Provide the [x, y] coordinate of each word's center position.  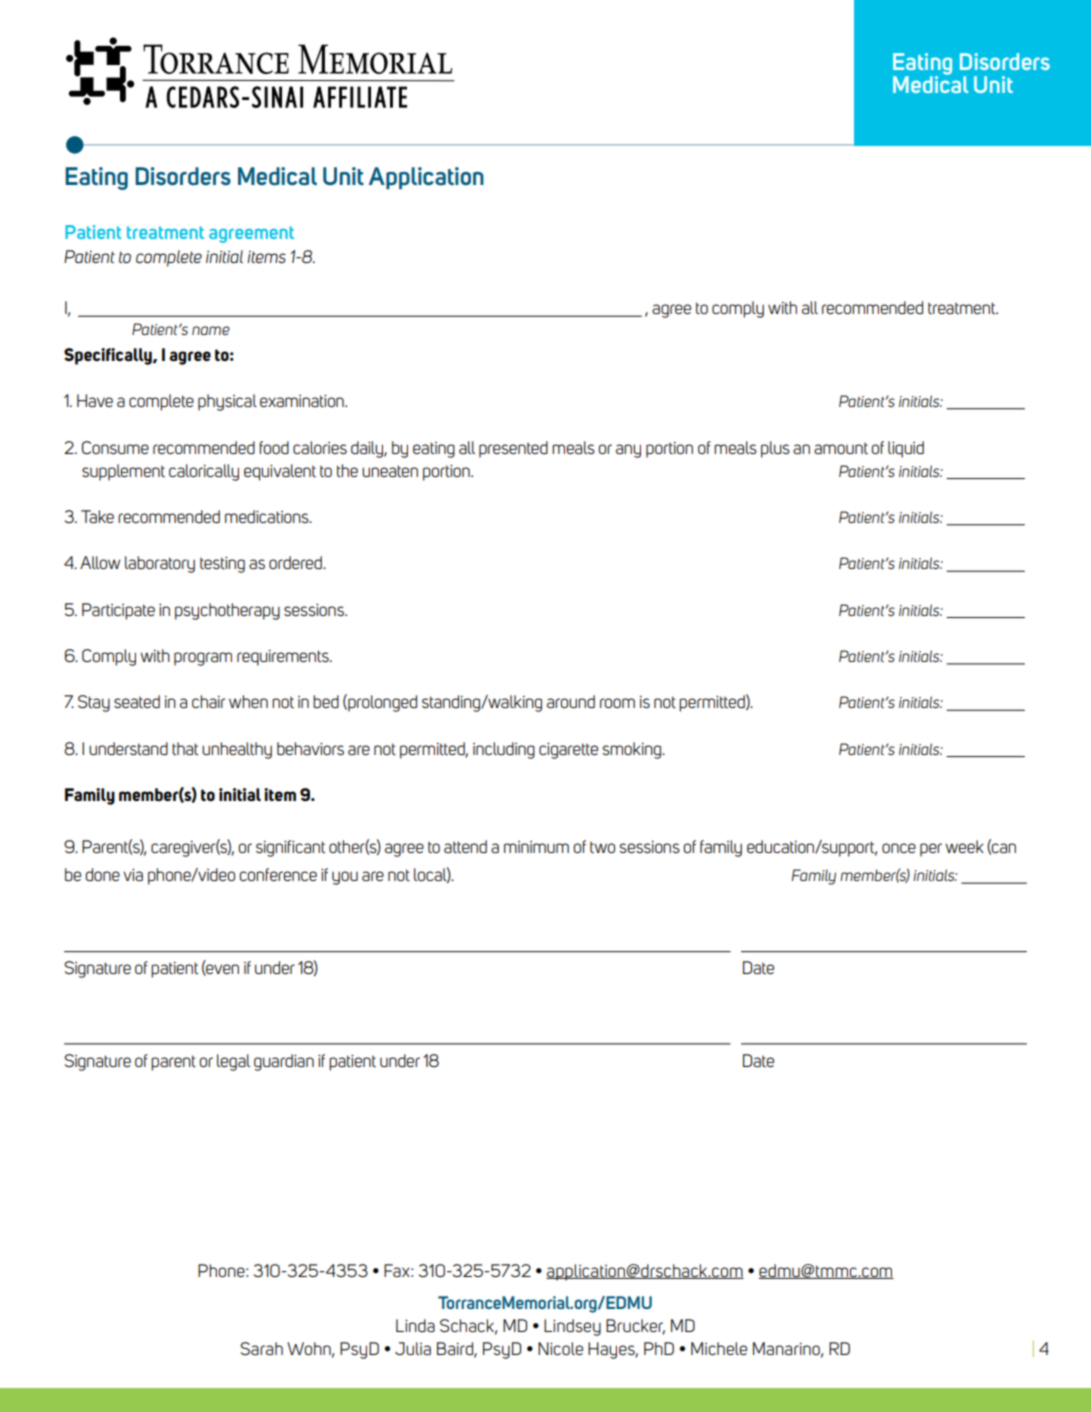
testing [222, 565]
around [571, 701]
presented [513, 449]
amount [841, 448]
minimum [536, 847]
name [211, 330]
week [964, 846]
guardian [284, 1062]
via [133, 875]
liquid [906, 449]
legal [233, 1062]
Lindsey [572, 1327]
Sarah [261, 1348]
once [899, 848]
